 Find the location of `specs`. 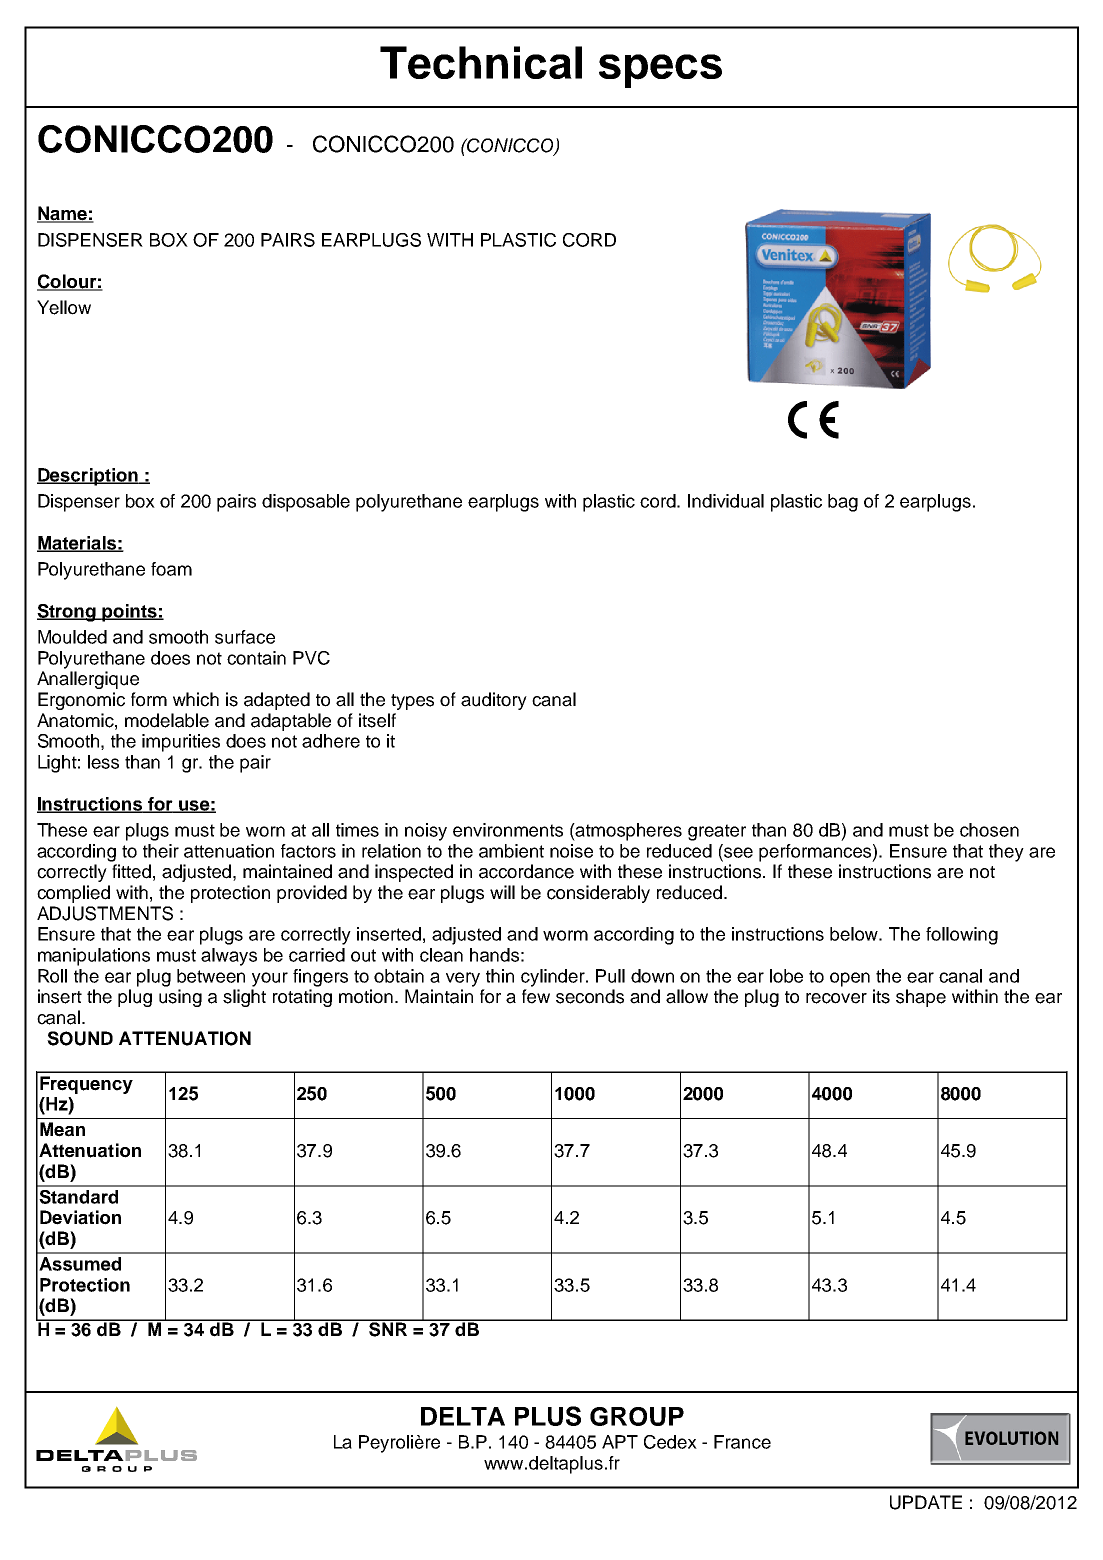

specs is located at coordinates (660, 71).
